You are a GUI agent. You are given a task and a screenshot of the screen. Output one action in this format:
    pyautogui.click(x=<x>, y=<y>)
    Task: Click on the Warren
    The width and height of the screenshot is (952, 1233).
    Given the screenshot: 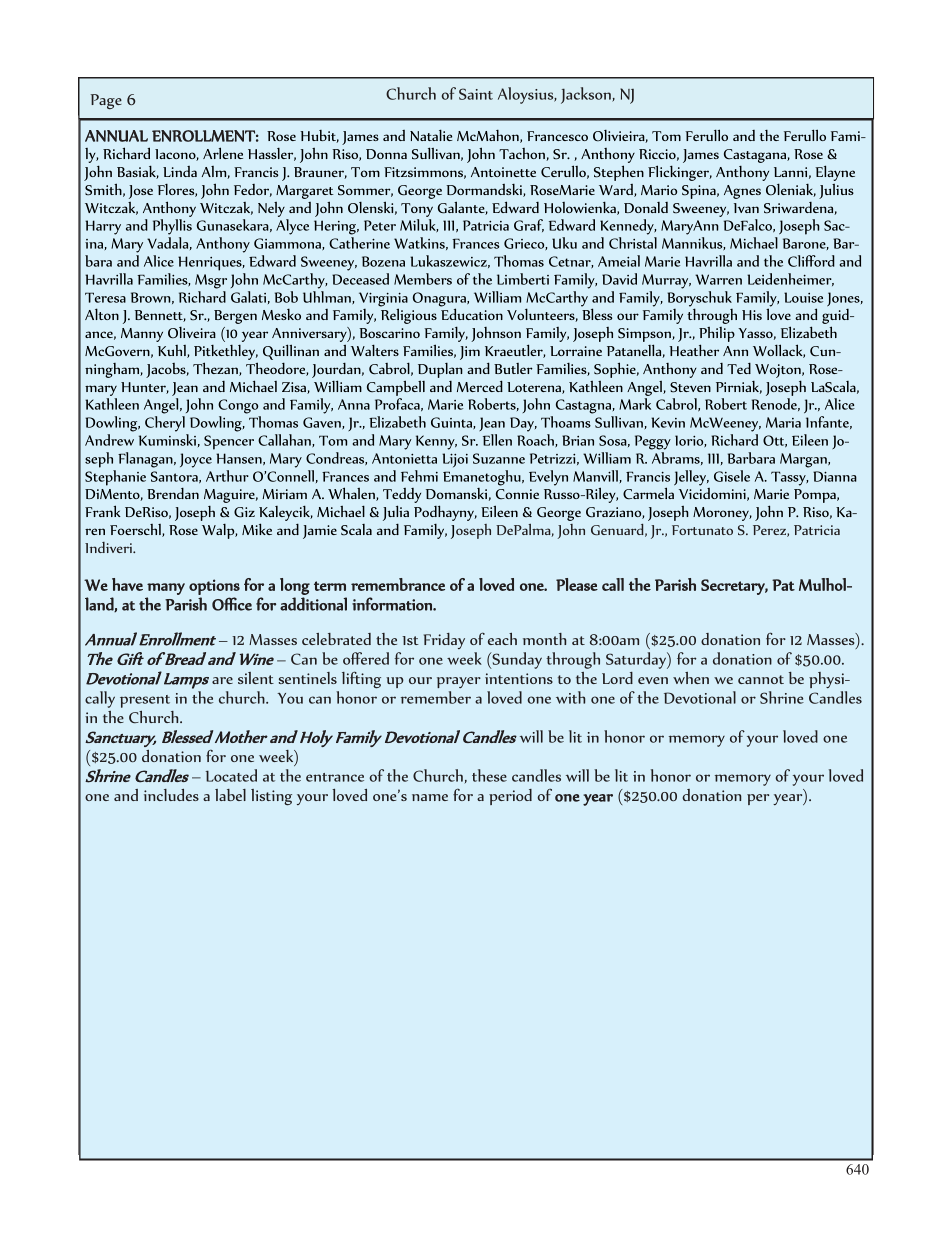 What is the action you would take?
    pyautogui.click(x=718, y=279)
